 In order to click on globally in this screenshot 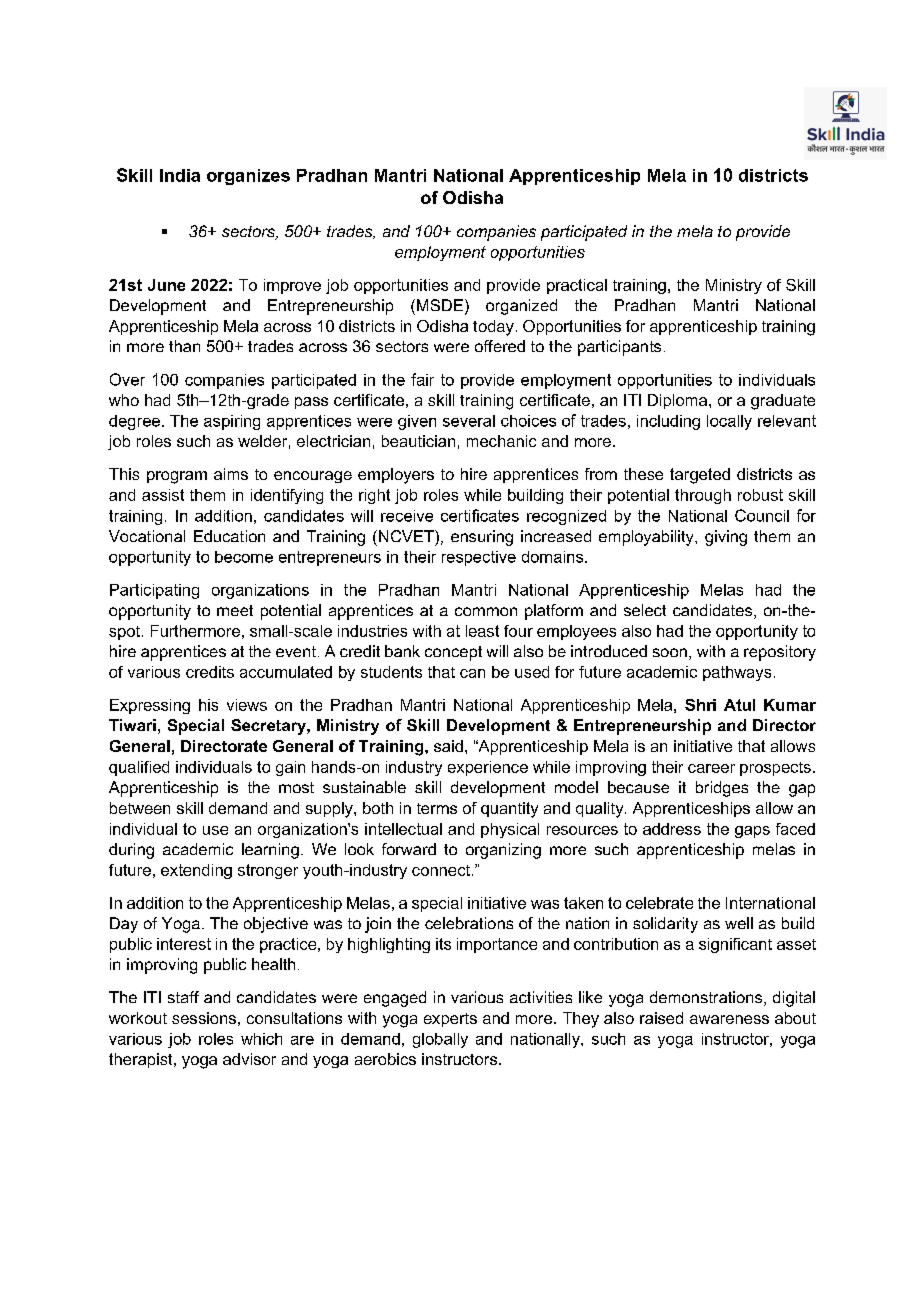, I will do `click(440, 1040)`.
